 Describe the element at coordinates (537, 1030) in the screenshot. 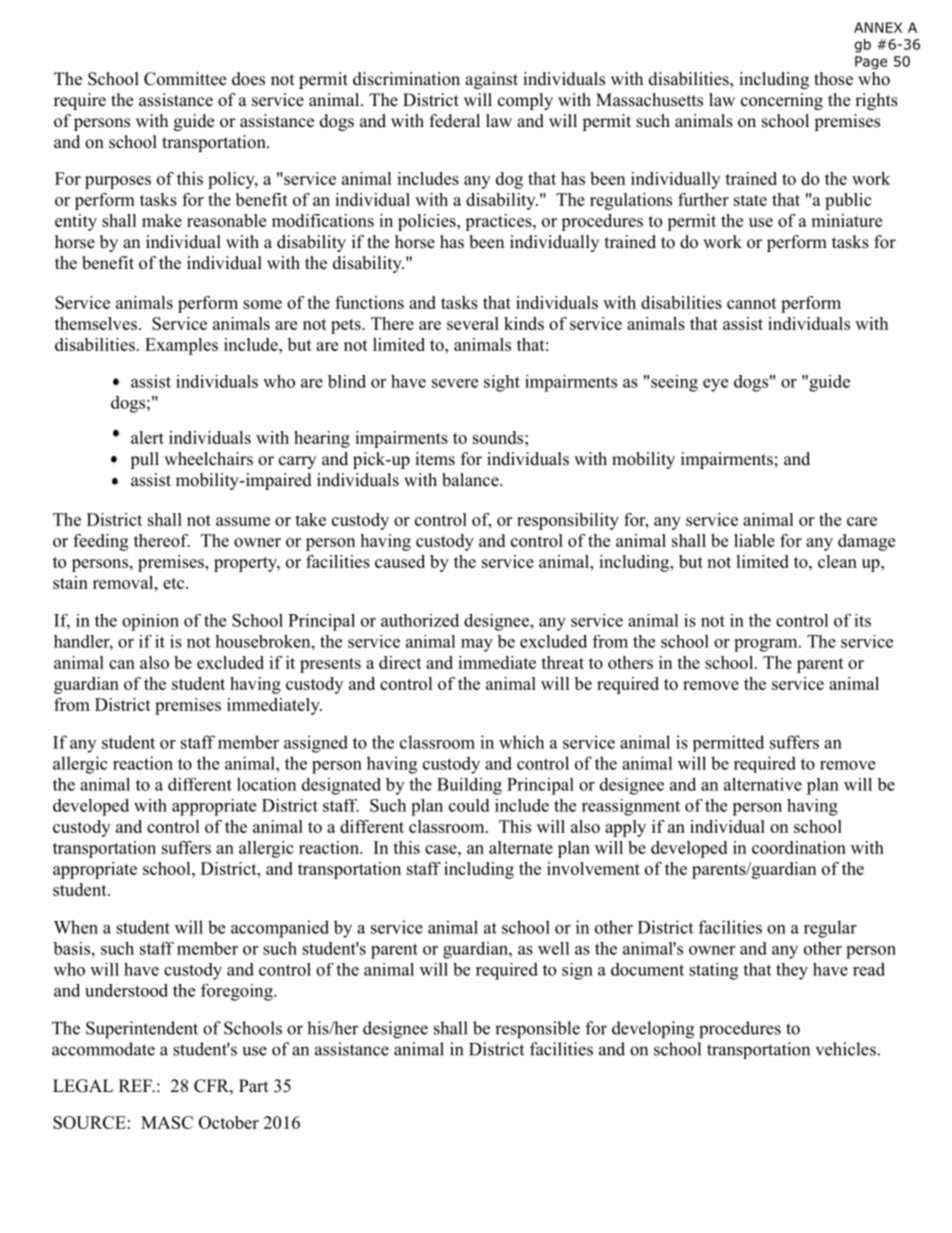

I see `responsible` at that location.
